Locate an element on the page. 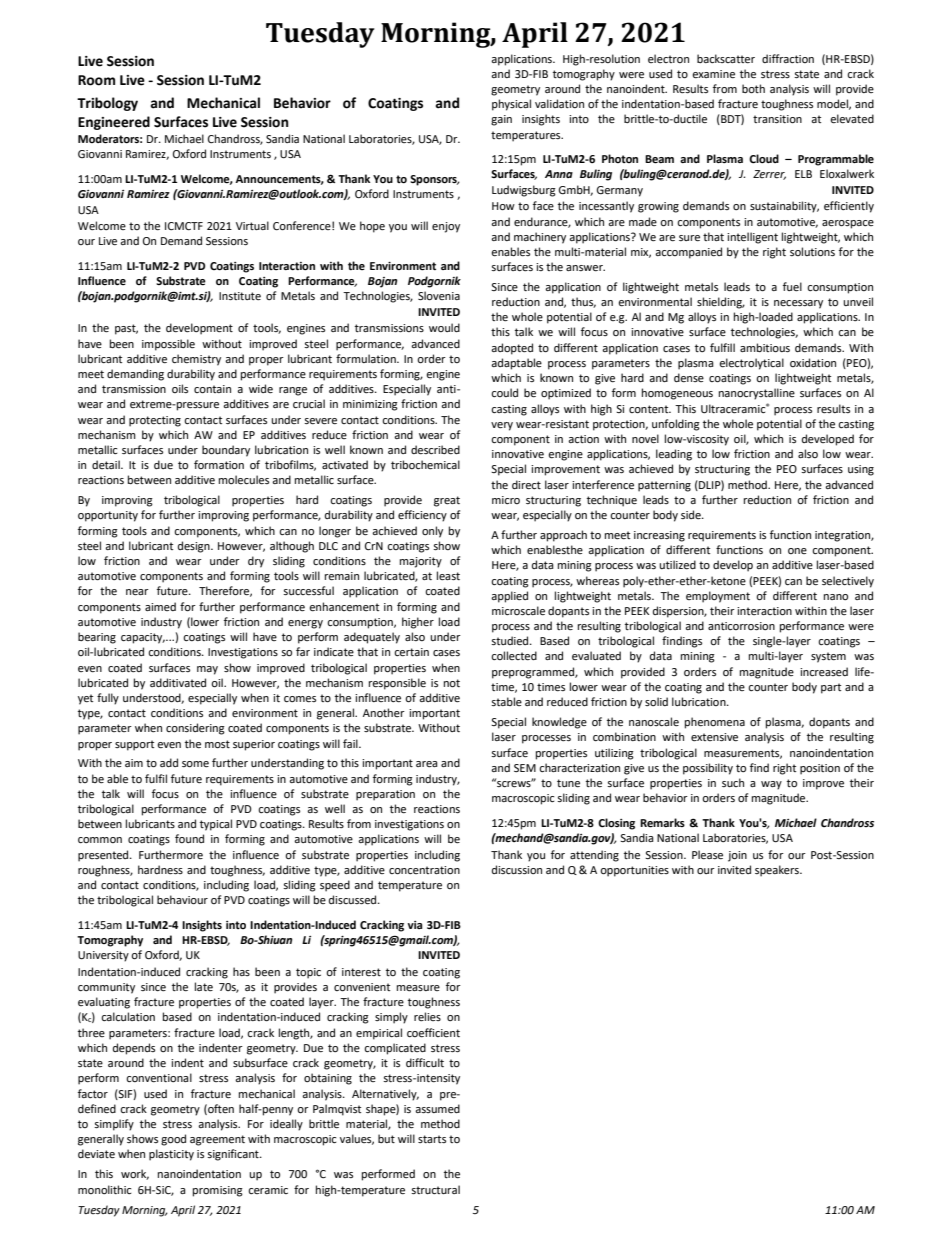 Image resolution: width=952 pixels, height=1233 pixels. adopted is located at coordinates (512, 349).
